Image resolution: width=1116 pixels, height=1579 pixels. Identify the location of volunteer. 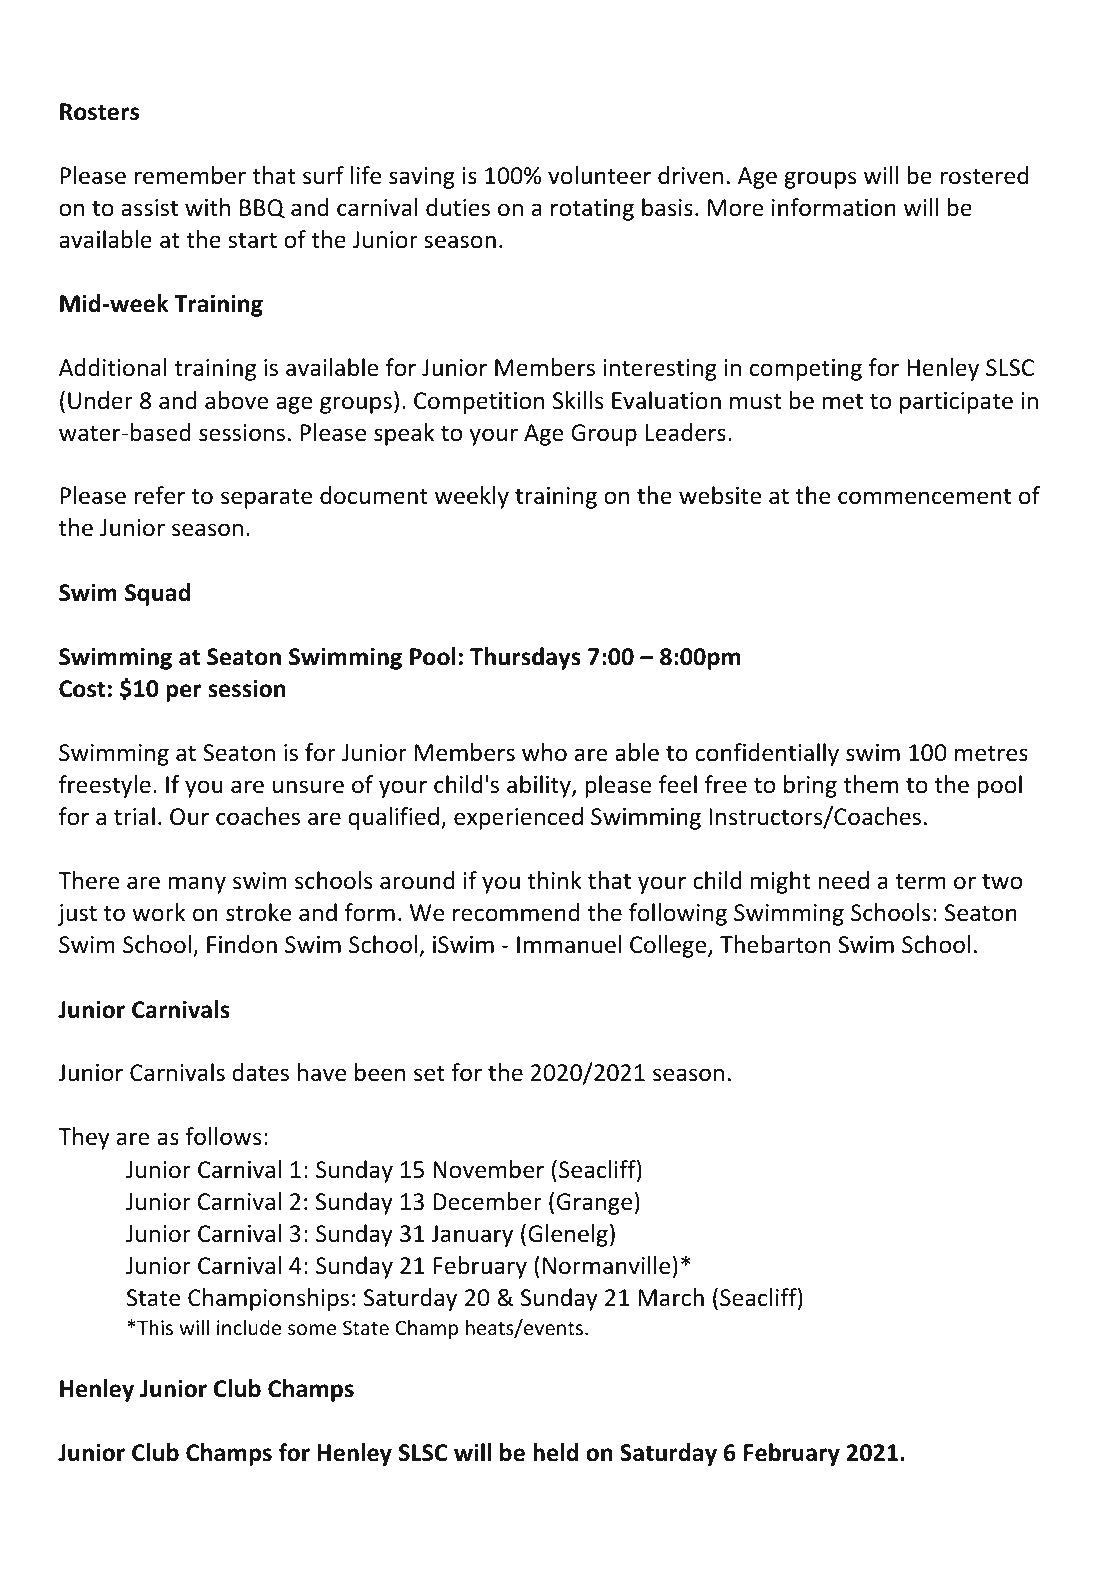
(599, 175).
